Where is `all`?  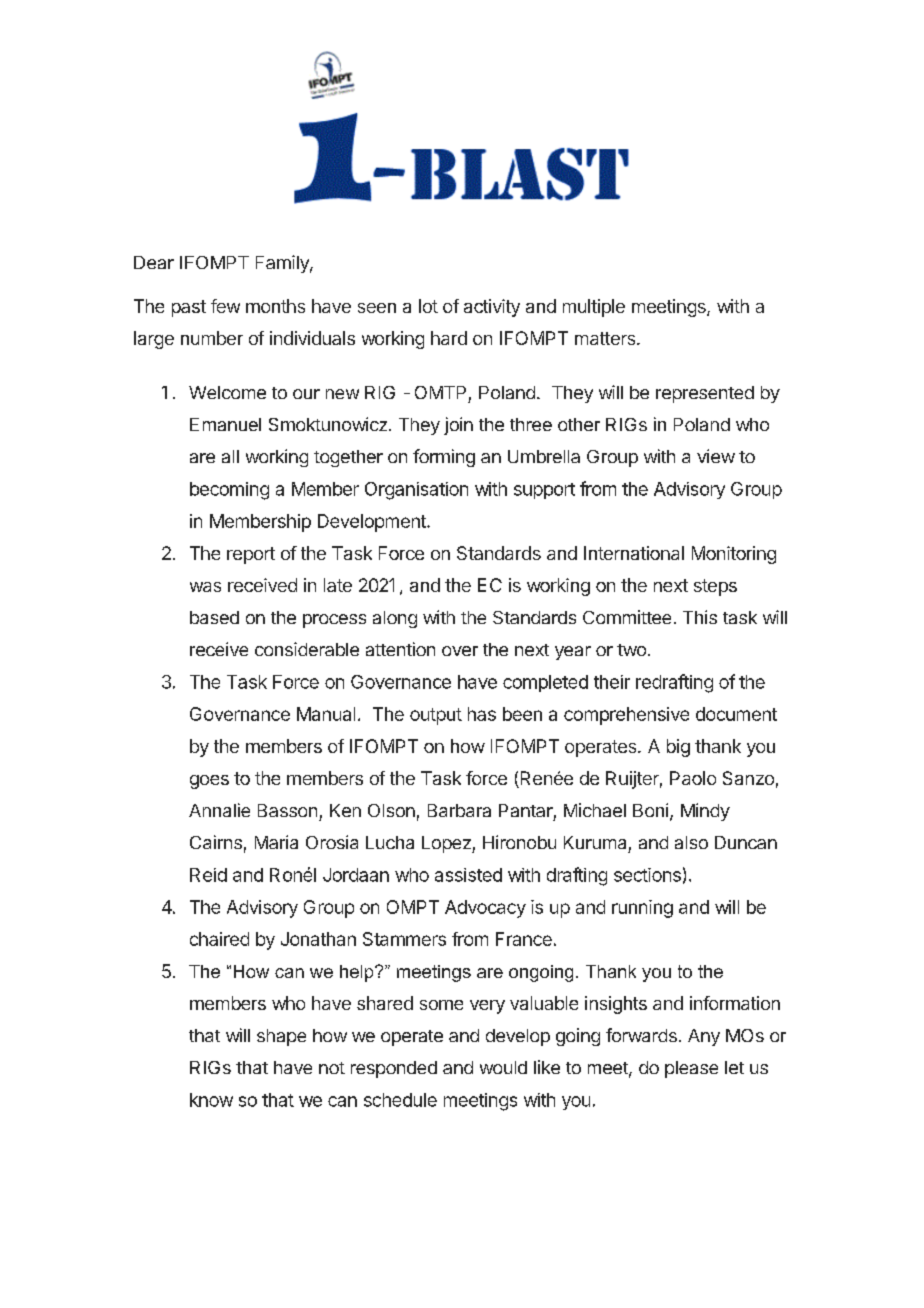
all is located at coordinates (230, 456).
